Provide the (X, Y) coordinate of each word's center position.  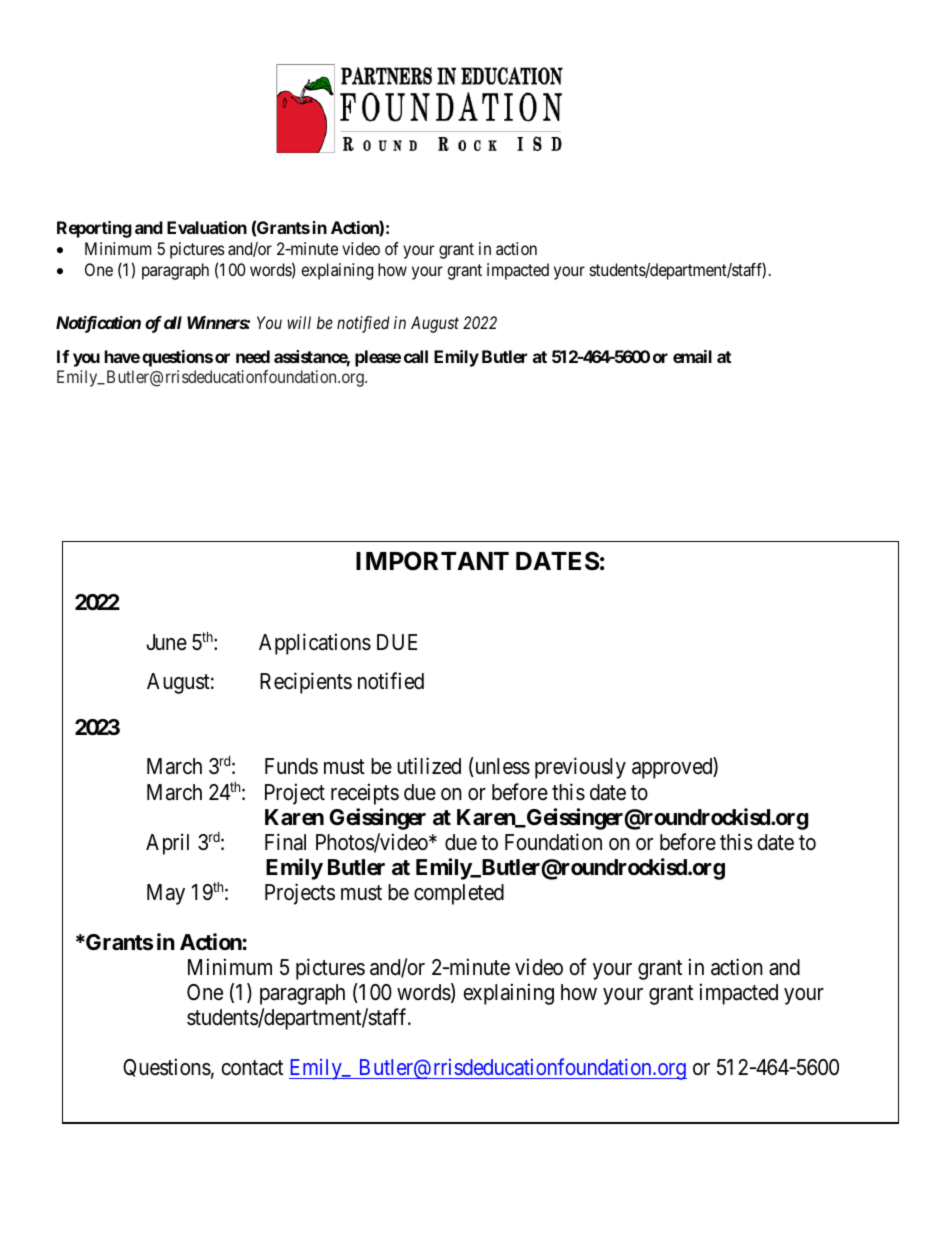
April (167, 844)
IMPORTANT (432, 561)
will (299, 322)
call (416, 356)
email (692, 356)
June (166, 642)
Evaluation (207, 227)
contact (252, 1068)
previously (580, 768)
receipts (365, 794)
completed (459, 894)
